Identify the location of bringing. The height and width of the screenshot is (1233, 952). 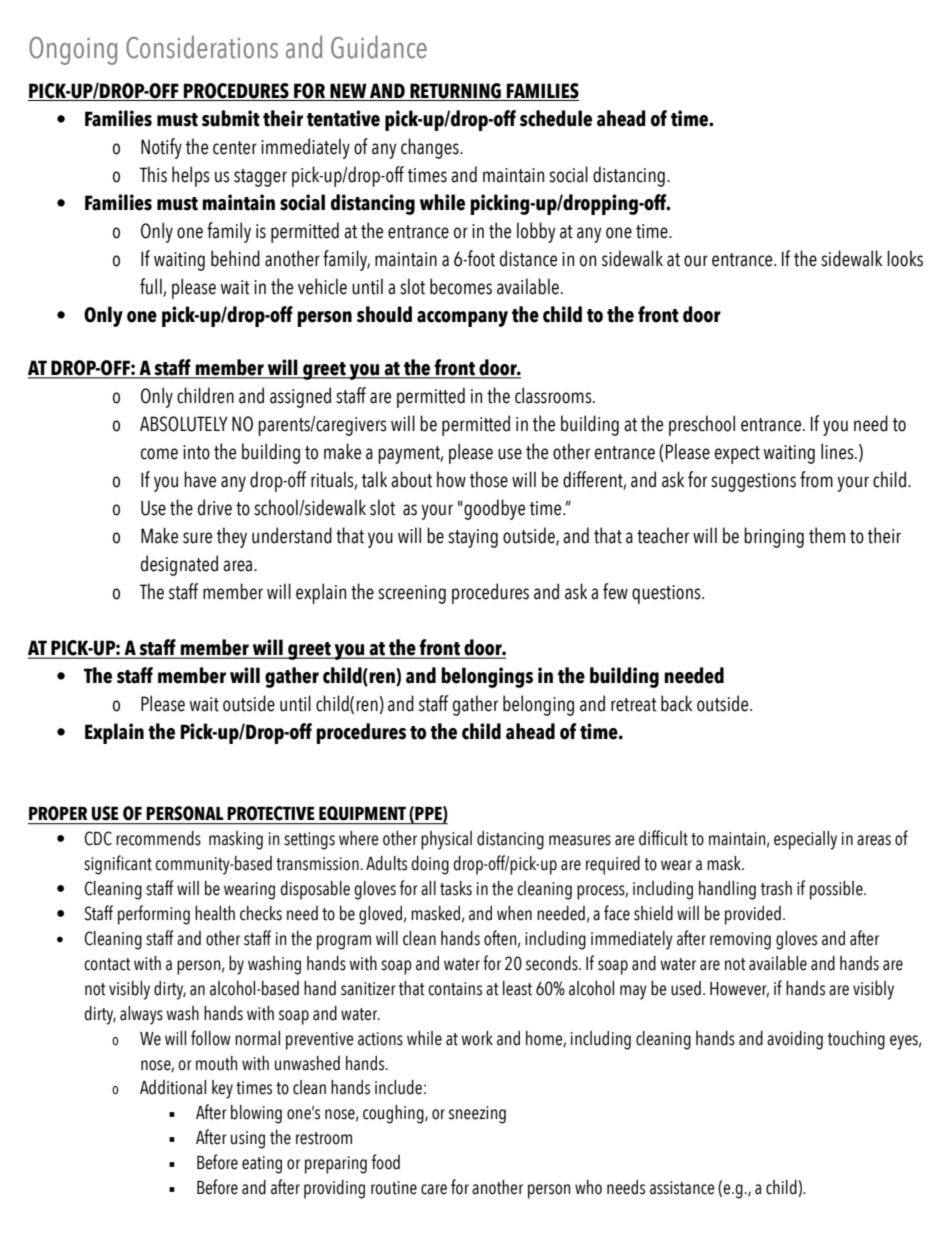
(774, 537).
